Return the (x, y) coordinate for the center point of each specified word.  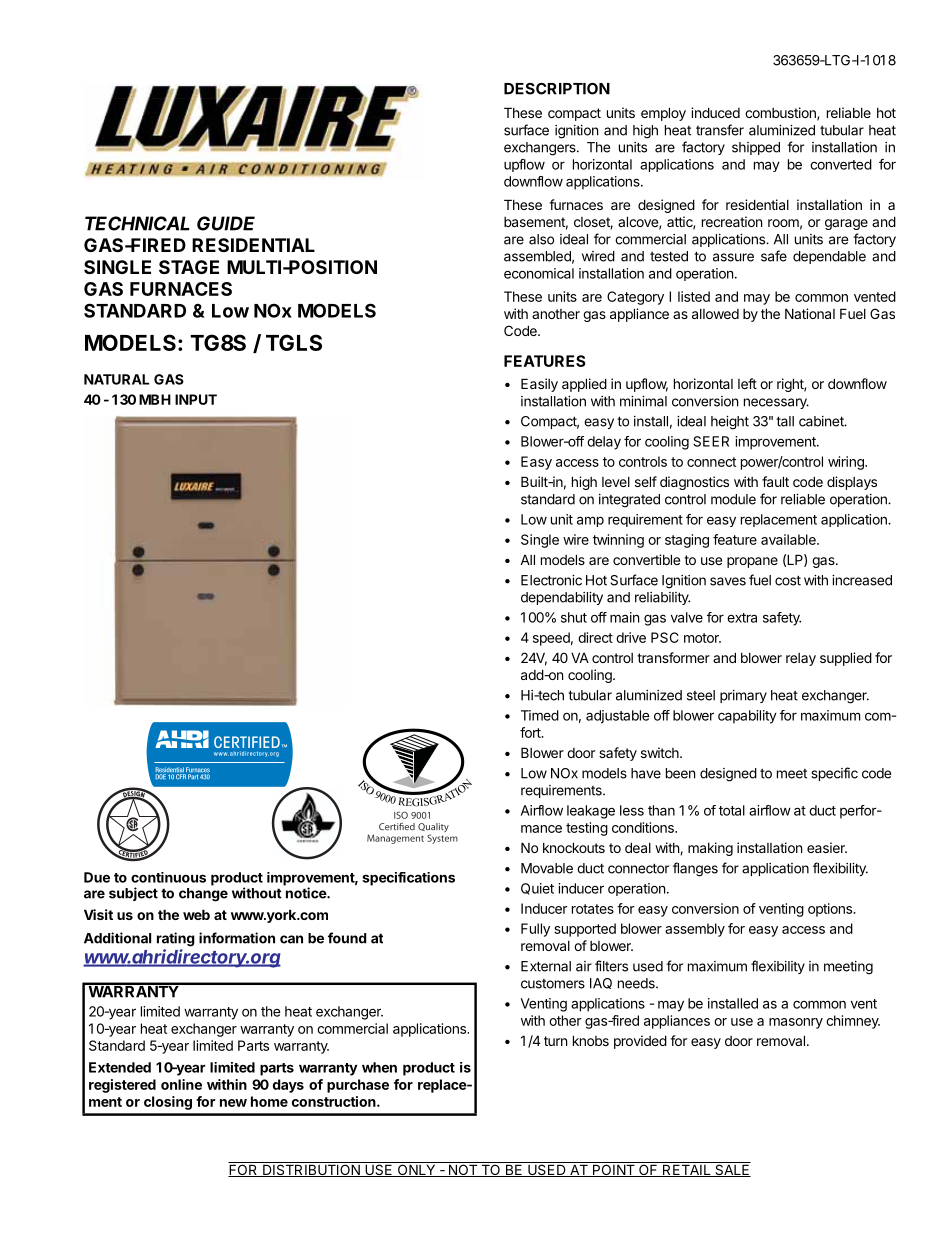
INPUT (196, 399)
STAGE (189, 267)
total (732, 810)
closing (168, 1103)
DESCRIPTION (557, 89)
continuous (168, 877)
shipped (756, 148)
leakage (591, 812)
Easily (539, 385)
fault (775, 481)
